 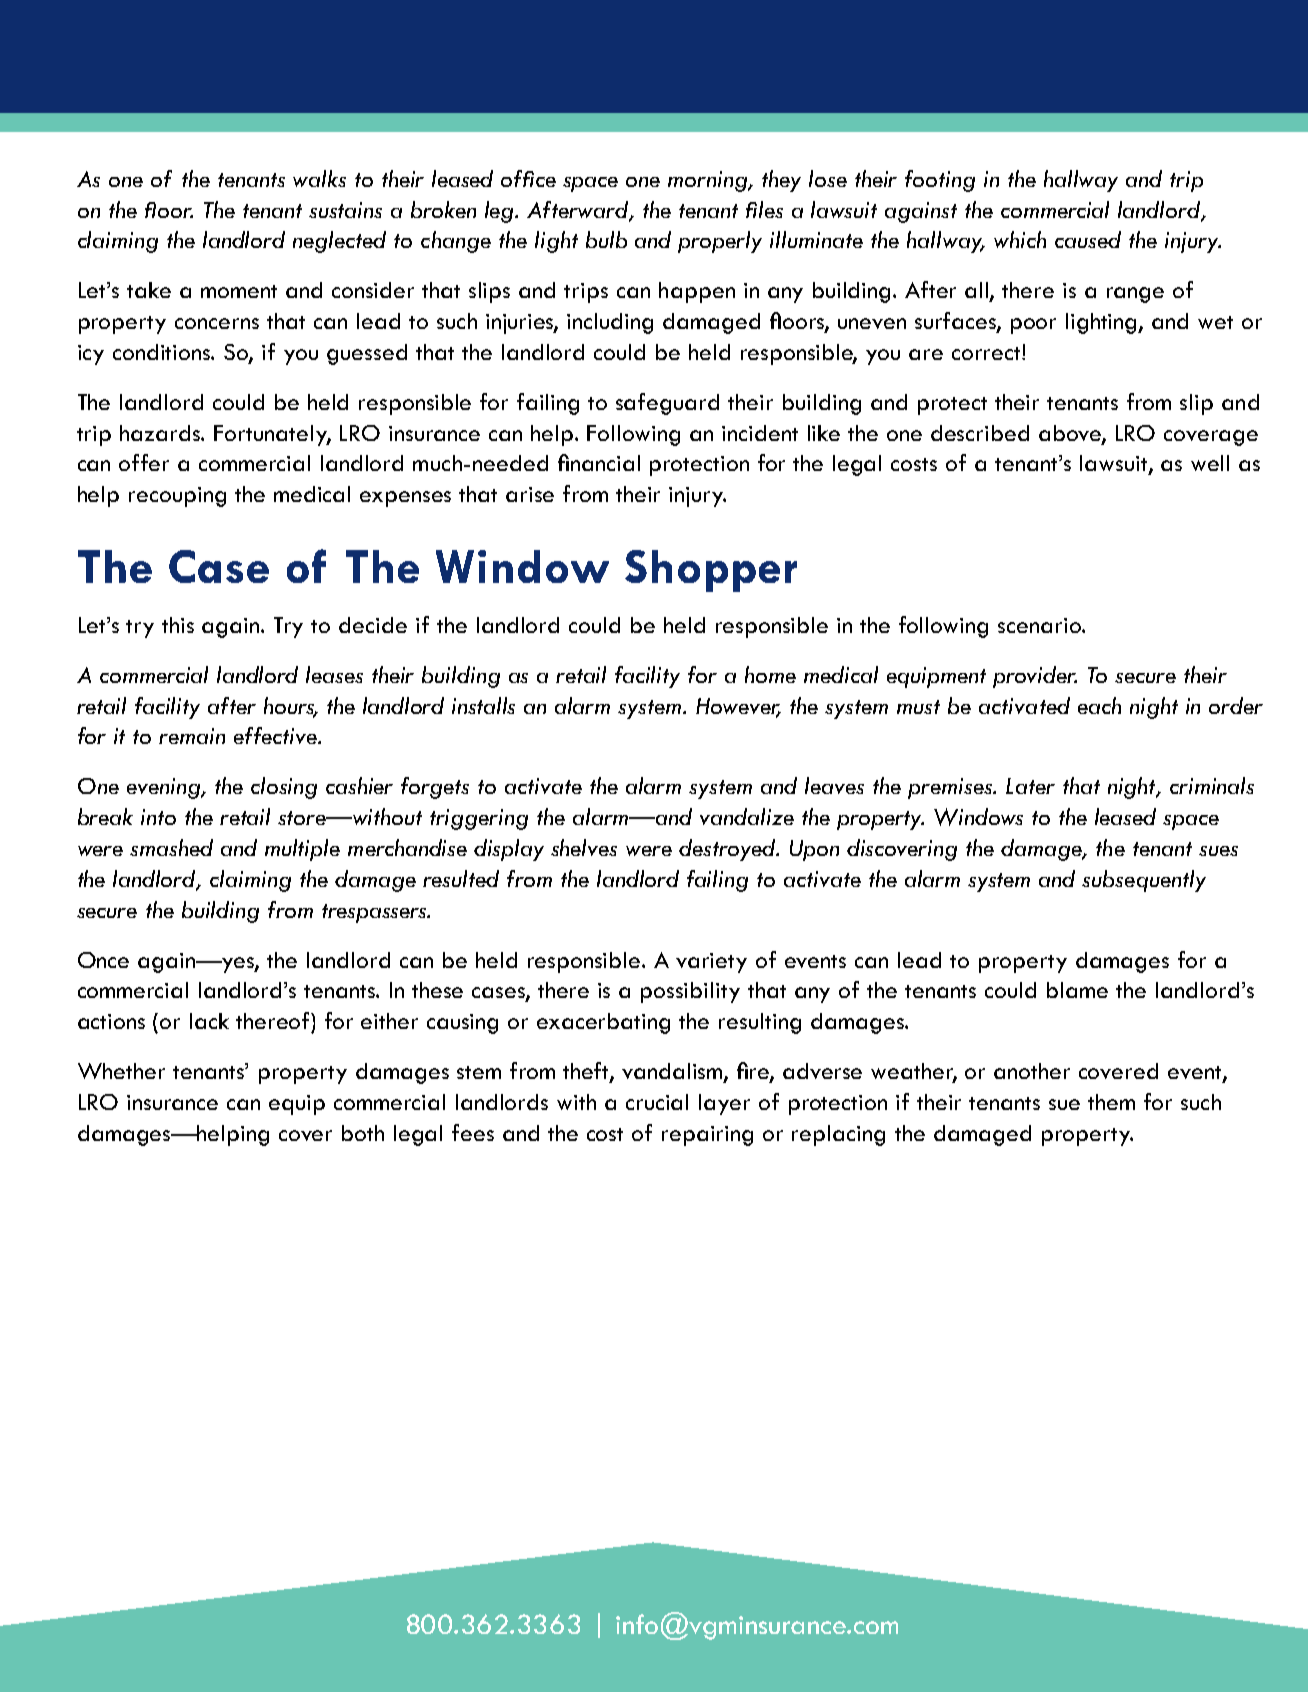 I want to click on caused, so click(x=1088, y=239).
